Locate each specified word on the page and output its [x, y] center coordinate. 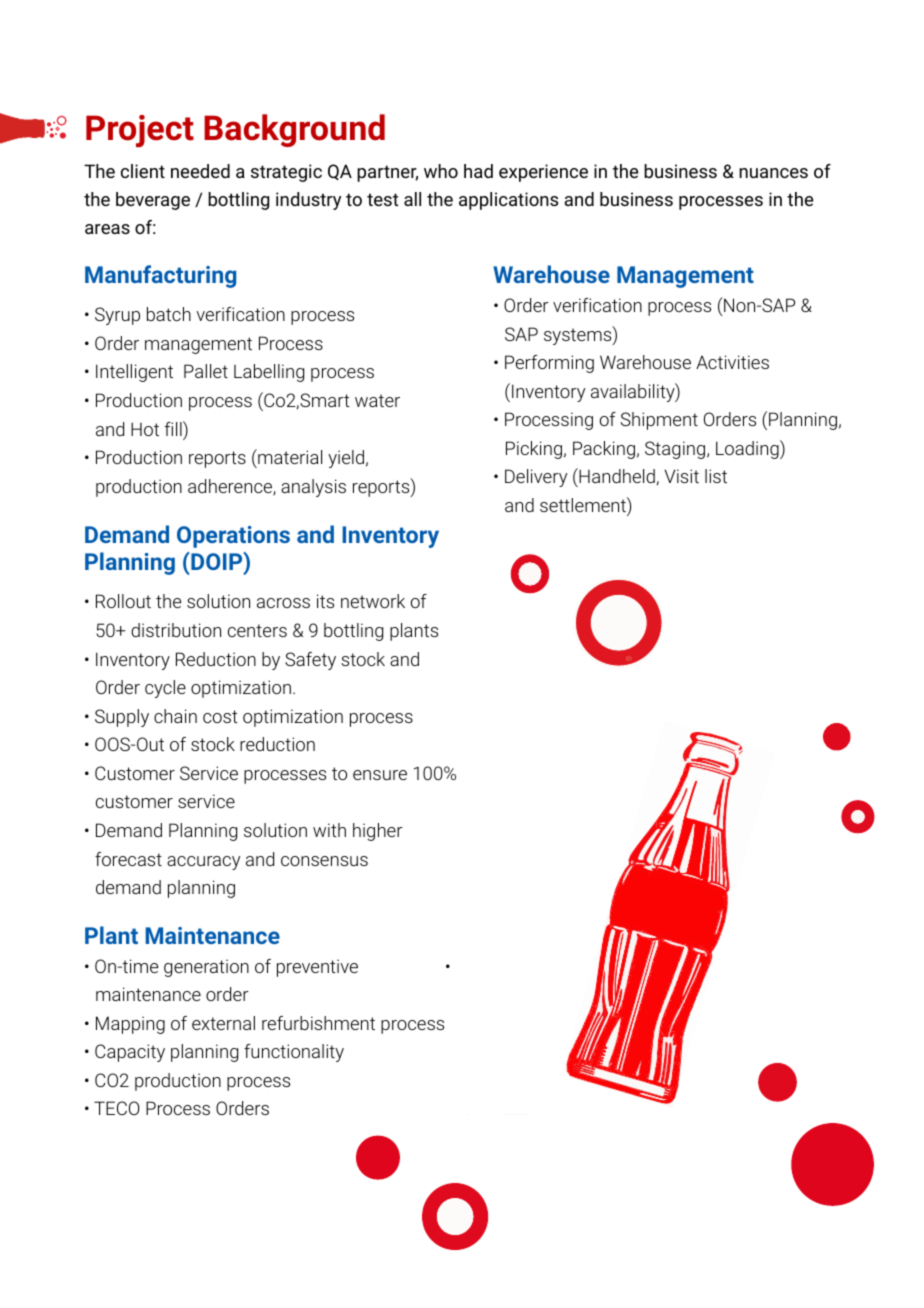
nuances [773, 173]
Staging [676, 450]
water [377, 400]
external [223, 1023]
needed [200, 171]
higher [378, 832]
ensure [380, 775]
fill [174, 428]
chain [175, 716]
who [441, 171]
